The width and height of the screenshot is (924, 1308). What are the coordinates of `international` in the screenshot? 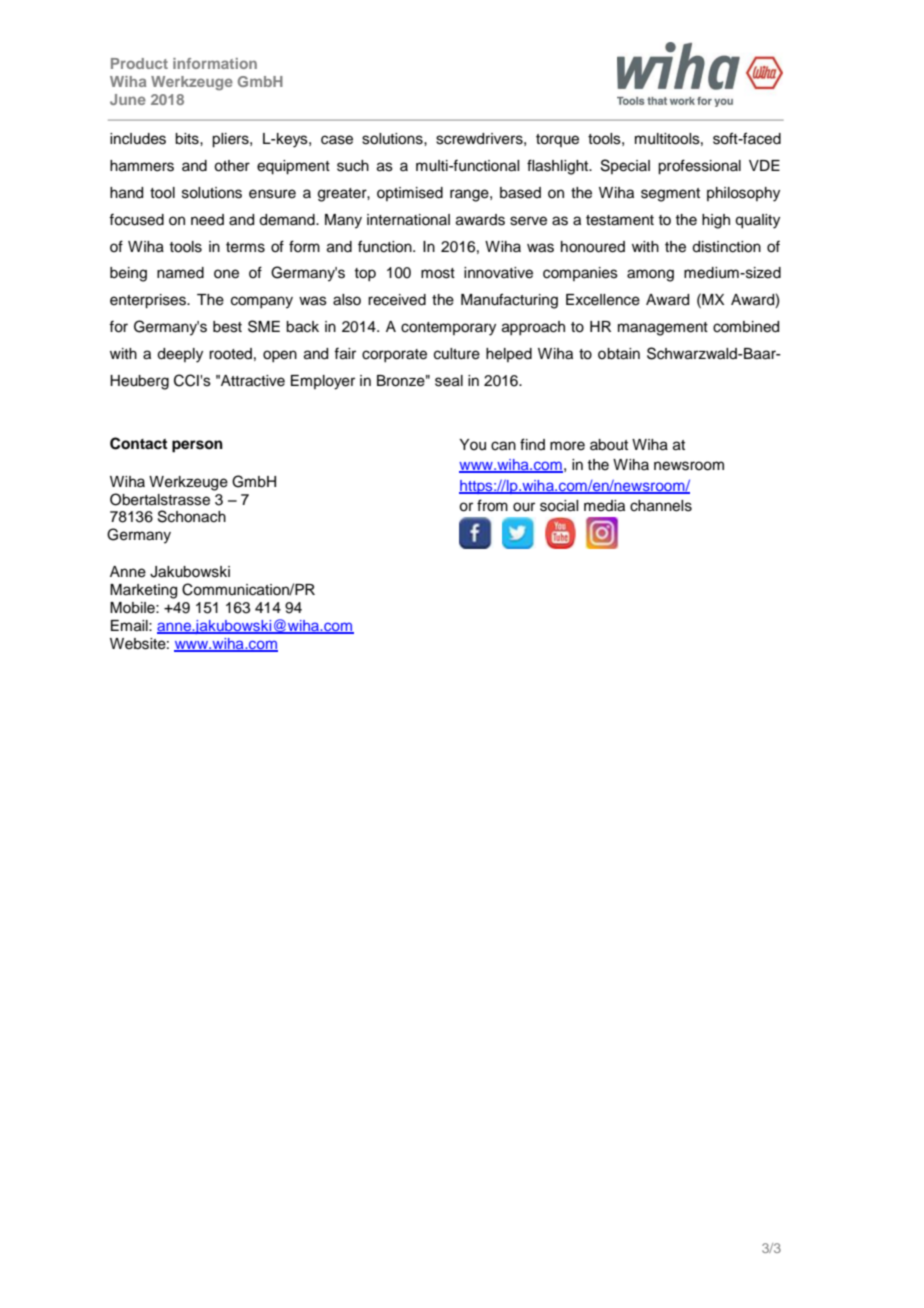 It's located at (408, 220).
